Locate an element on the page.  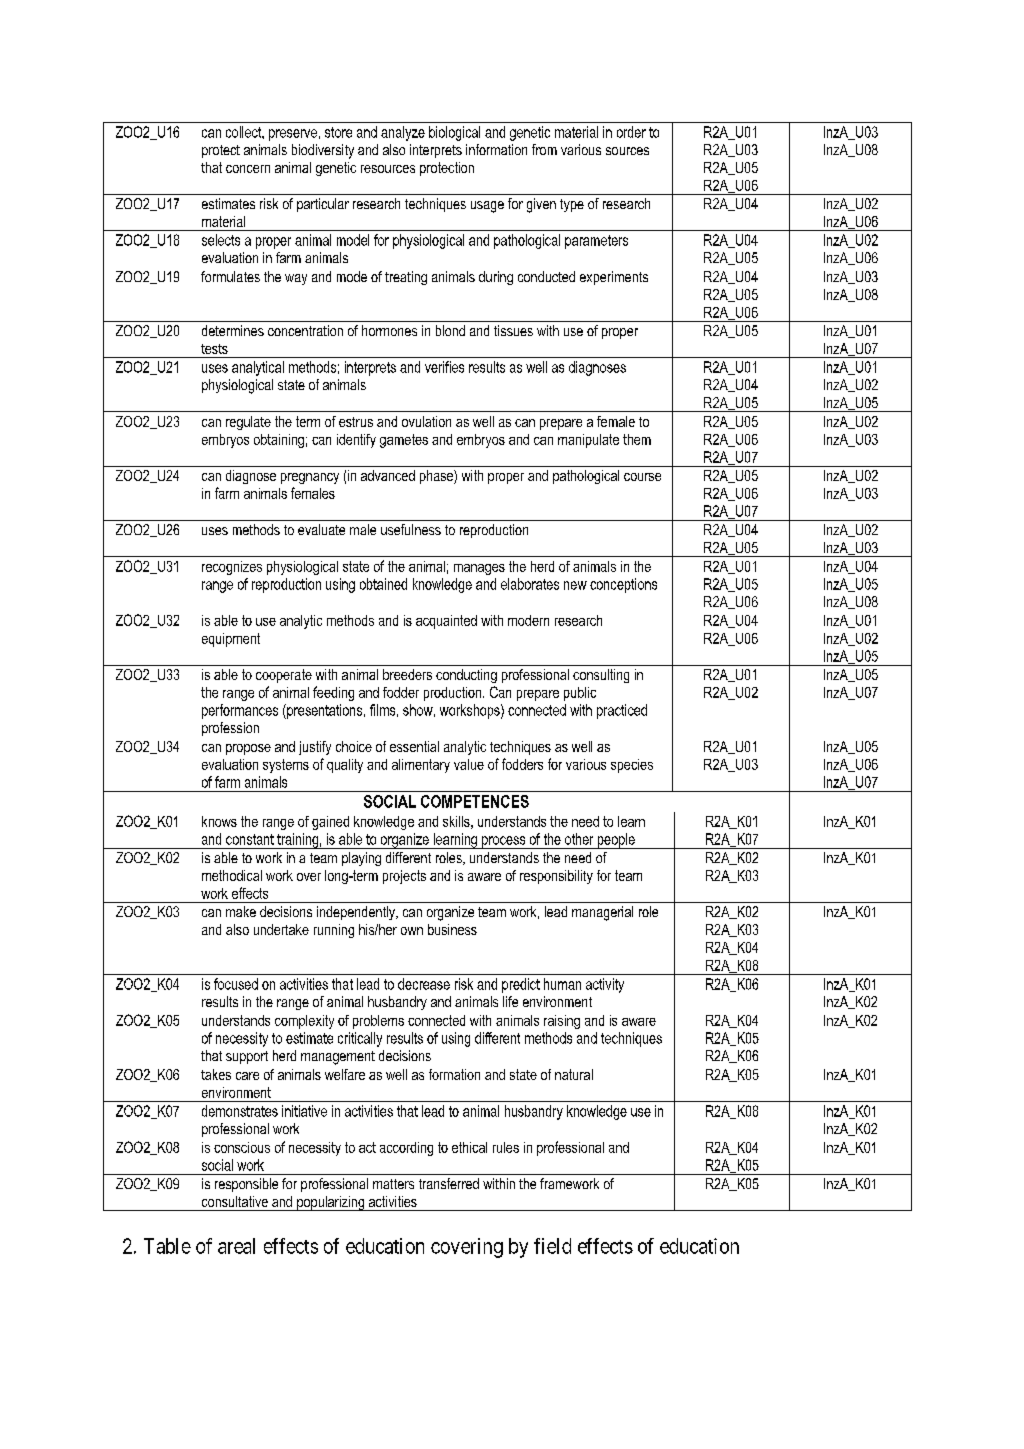
usage is located at coordinates (487, 207).
